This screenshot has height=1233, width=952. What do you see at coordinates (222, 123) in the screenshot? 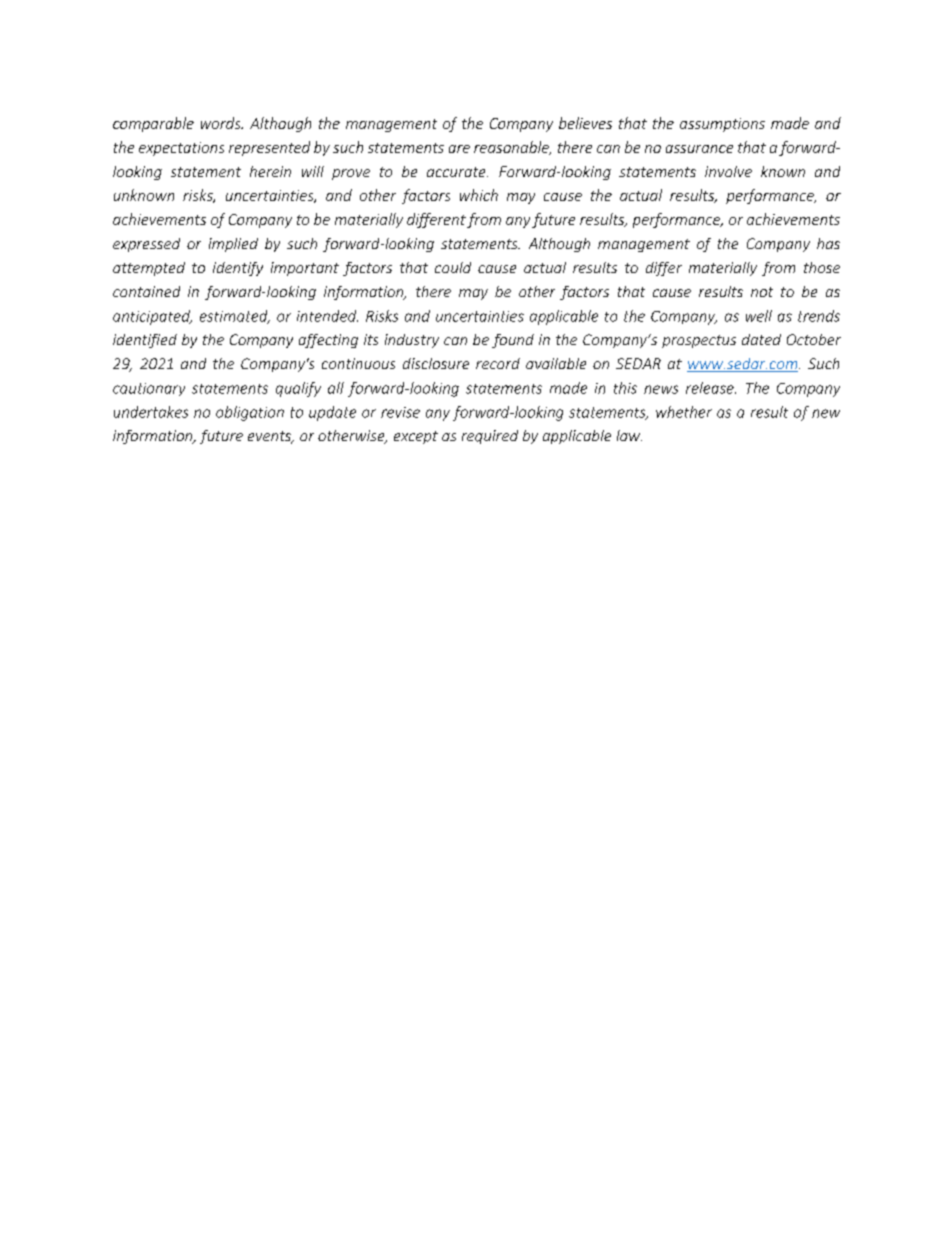
I see `words` at bounding box center [222, 123].
